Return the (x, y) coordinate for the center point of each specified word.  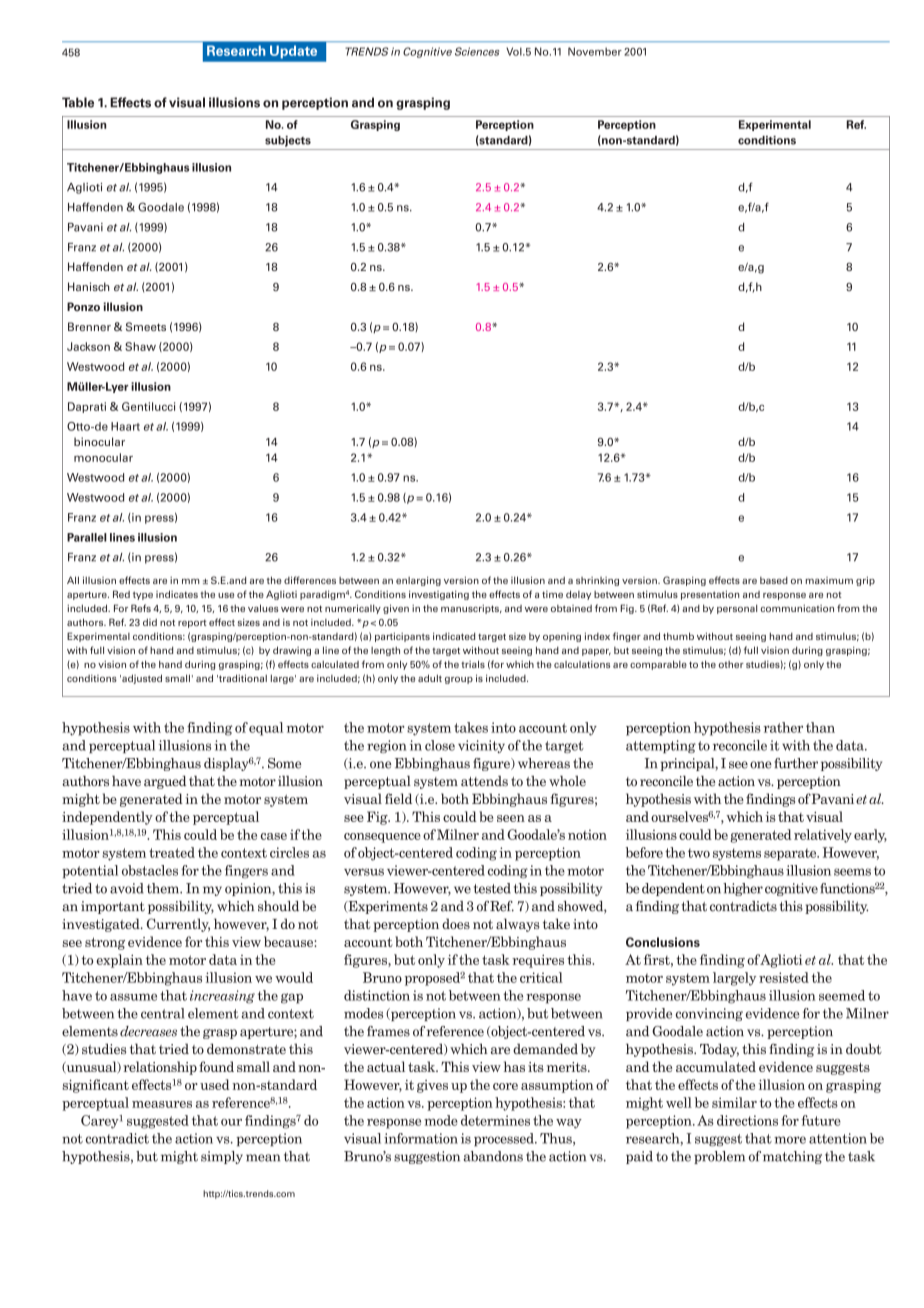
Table (78, 102)
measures (162, 1104)
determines (495, 1120)
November (595, 51)
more (790, 1140)
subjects (288, 141)
